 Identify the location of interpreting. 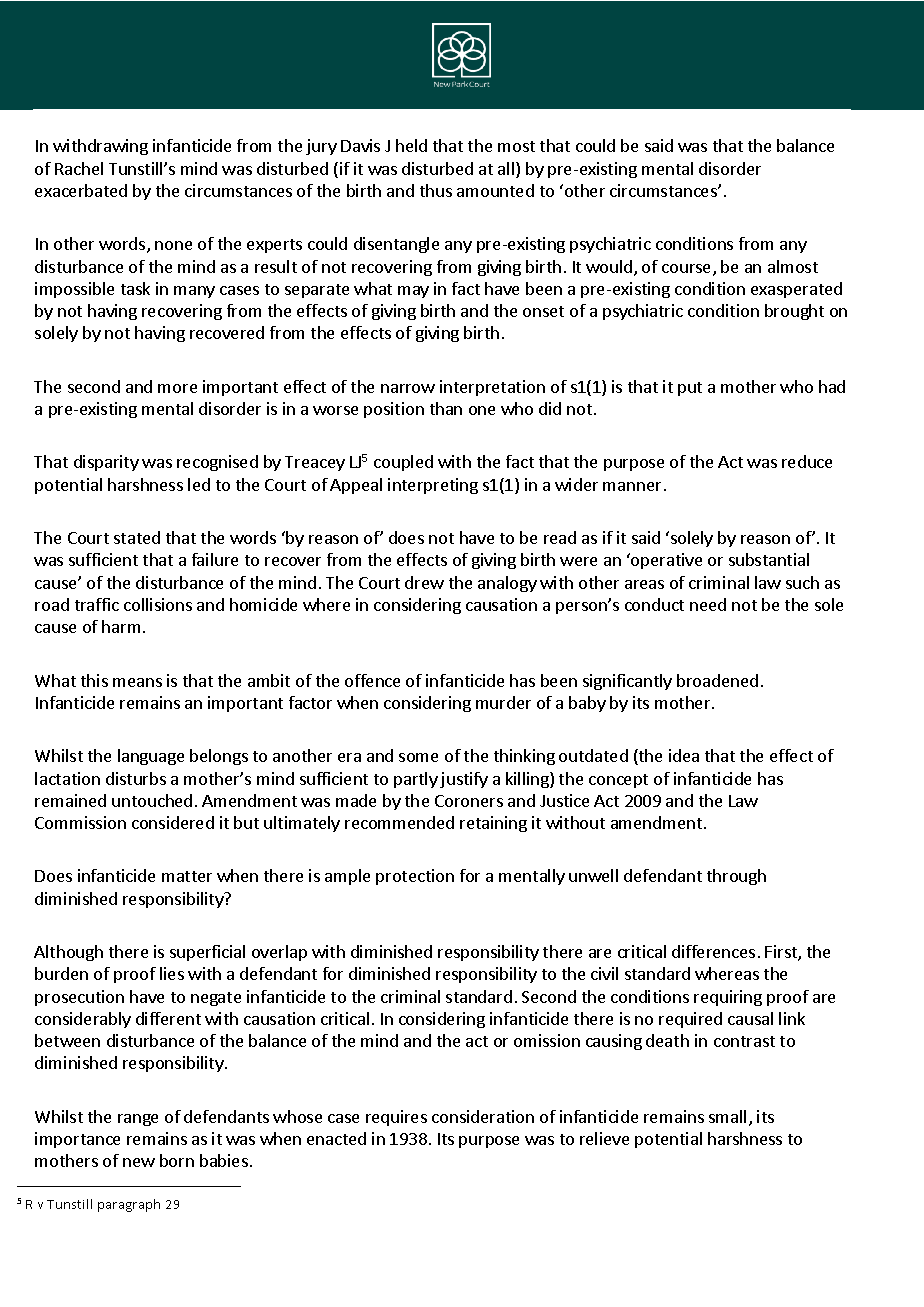
(433, 486).
